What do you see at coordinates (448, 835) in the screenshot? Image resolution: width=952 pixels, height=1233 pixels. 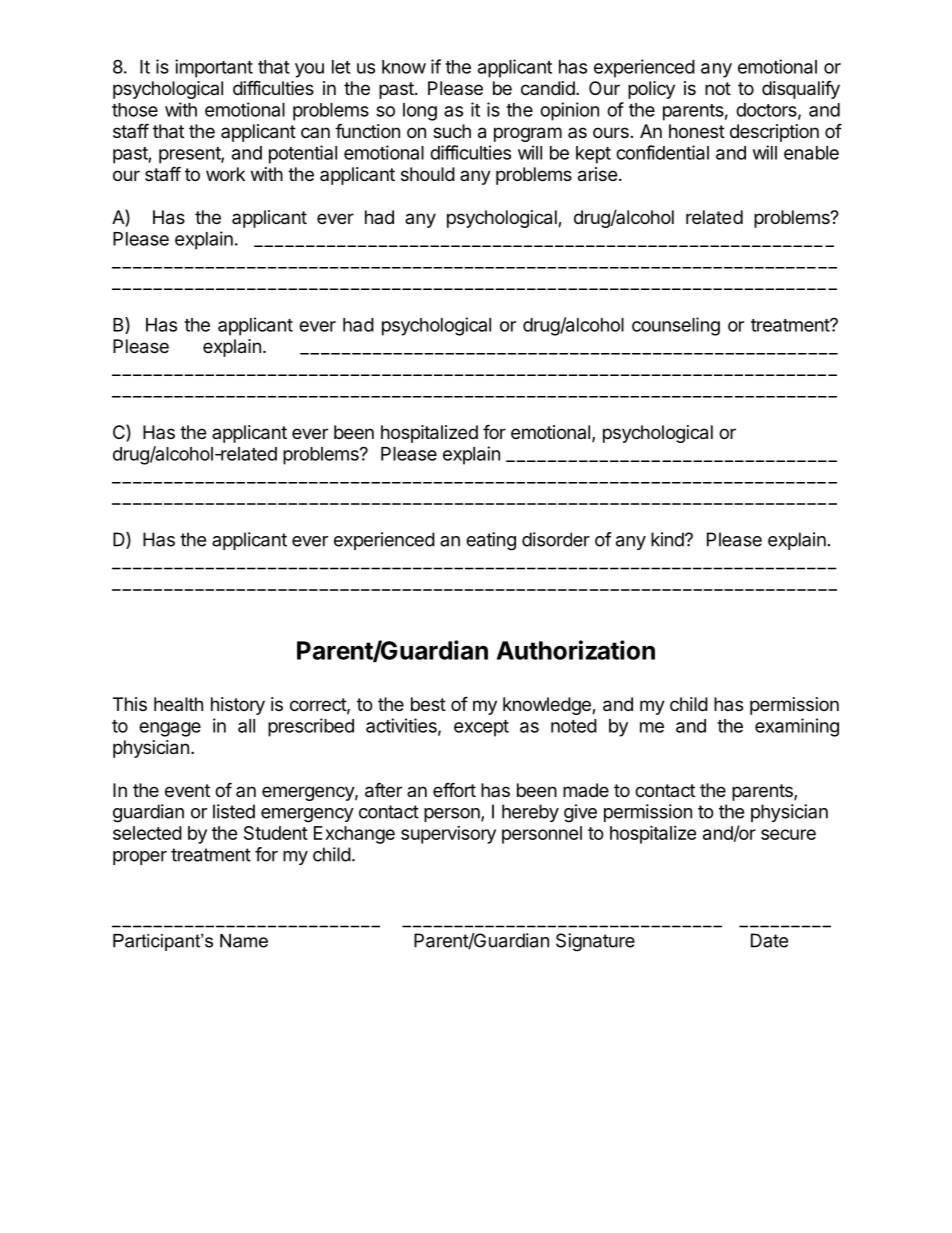 I see `supervisory` at bounding box center [448, 835].
